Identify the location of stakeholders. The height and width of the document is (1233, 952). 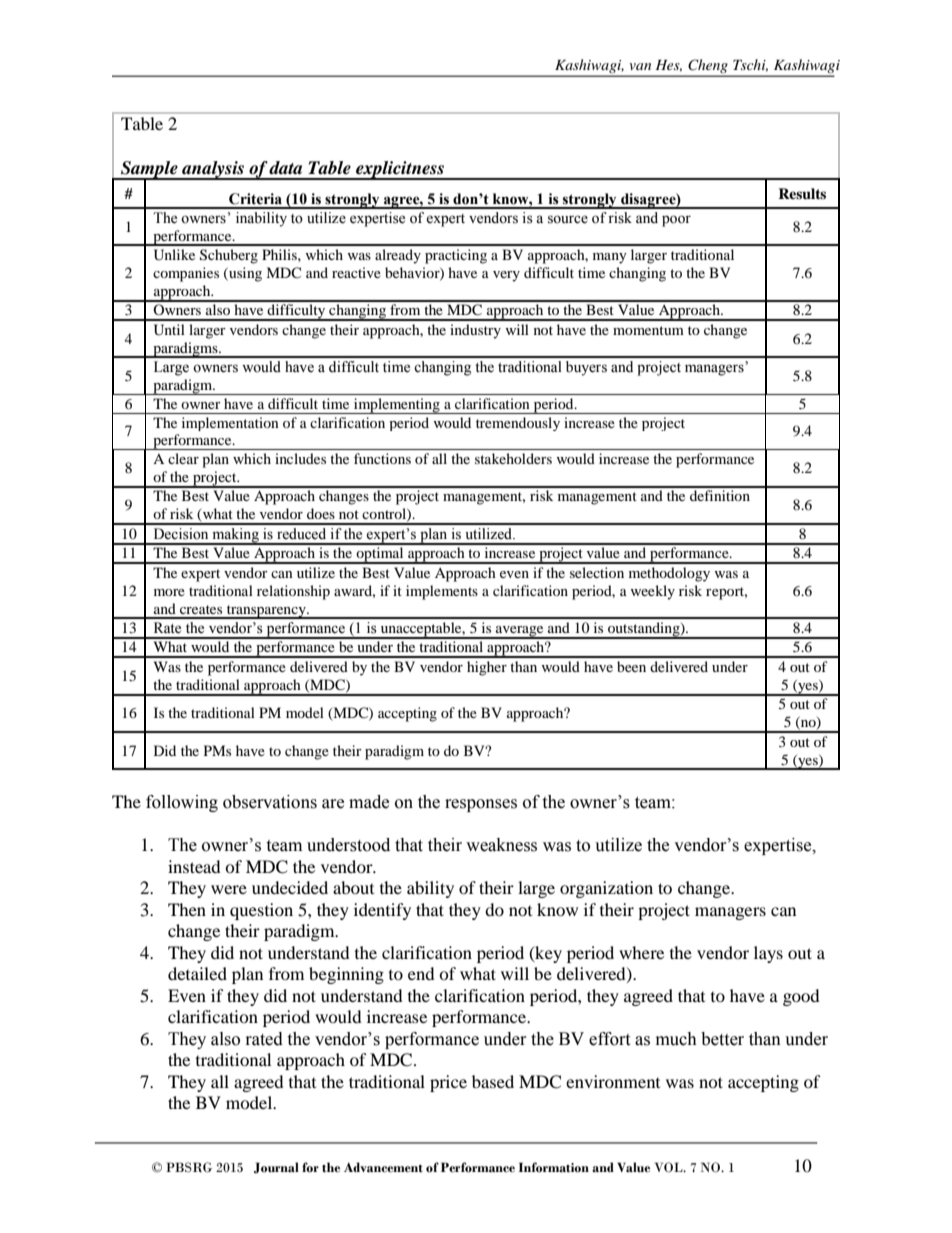
(513, 458).
